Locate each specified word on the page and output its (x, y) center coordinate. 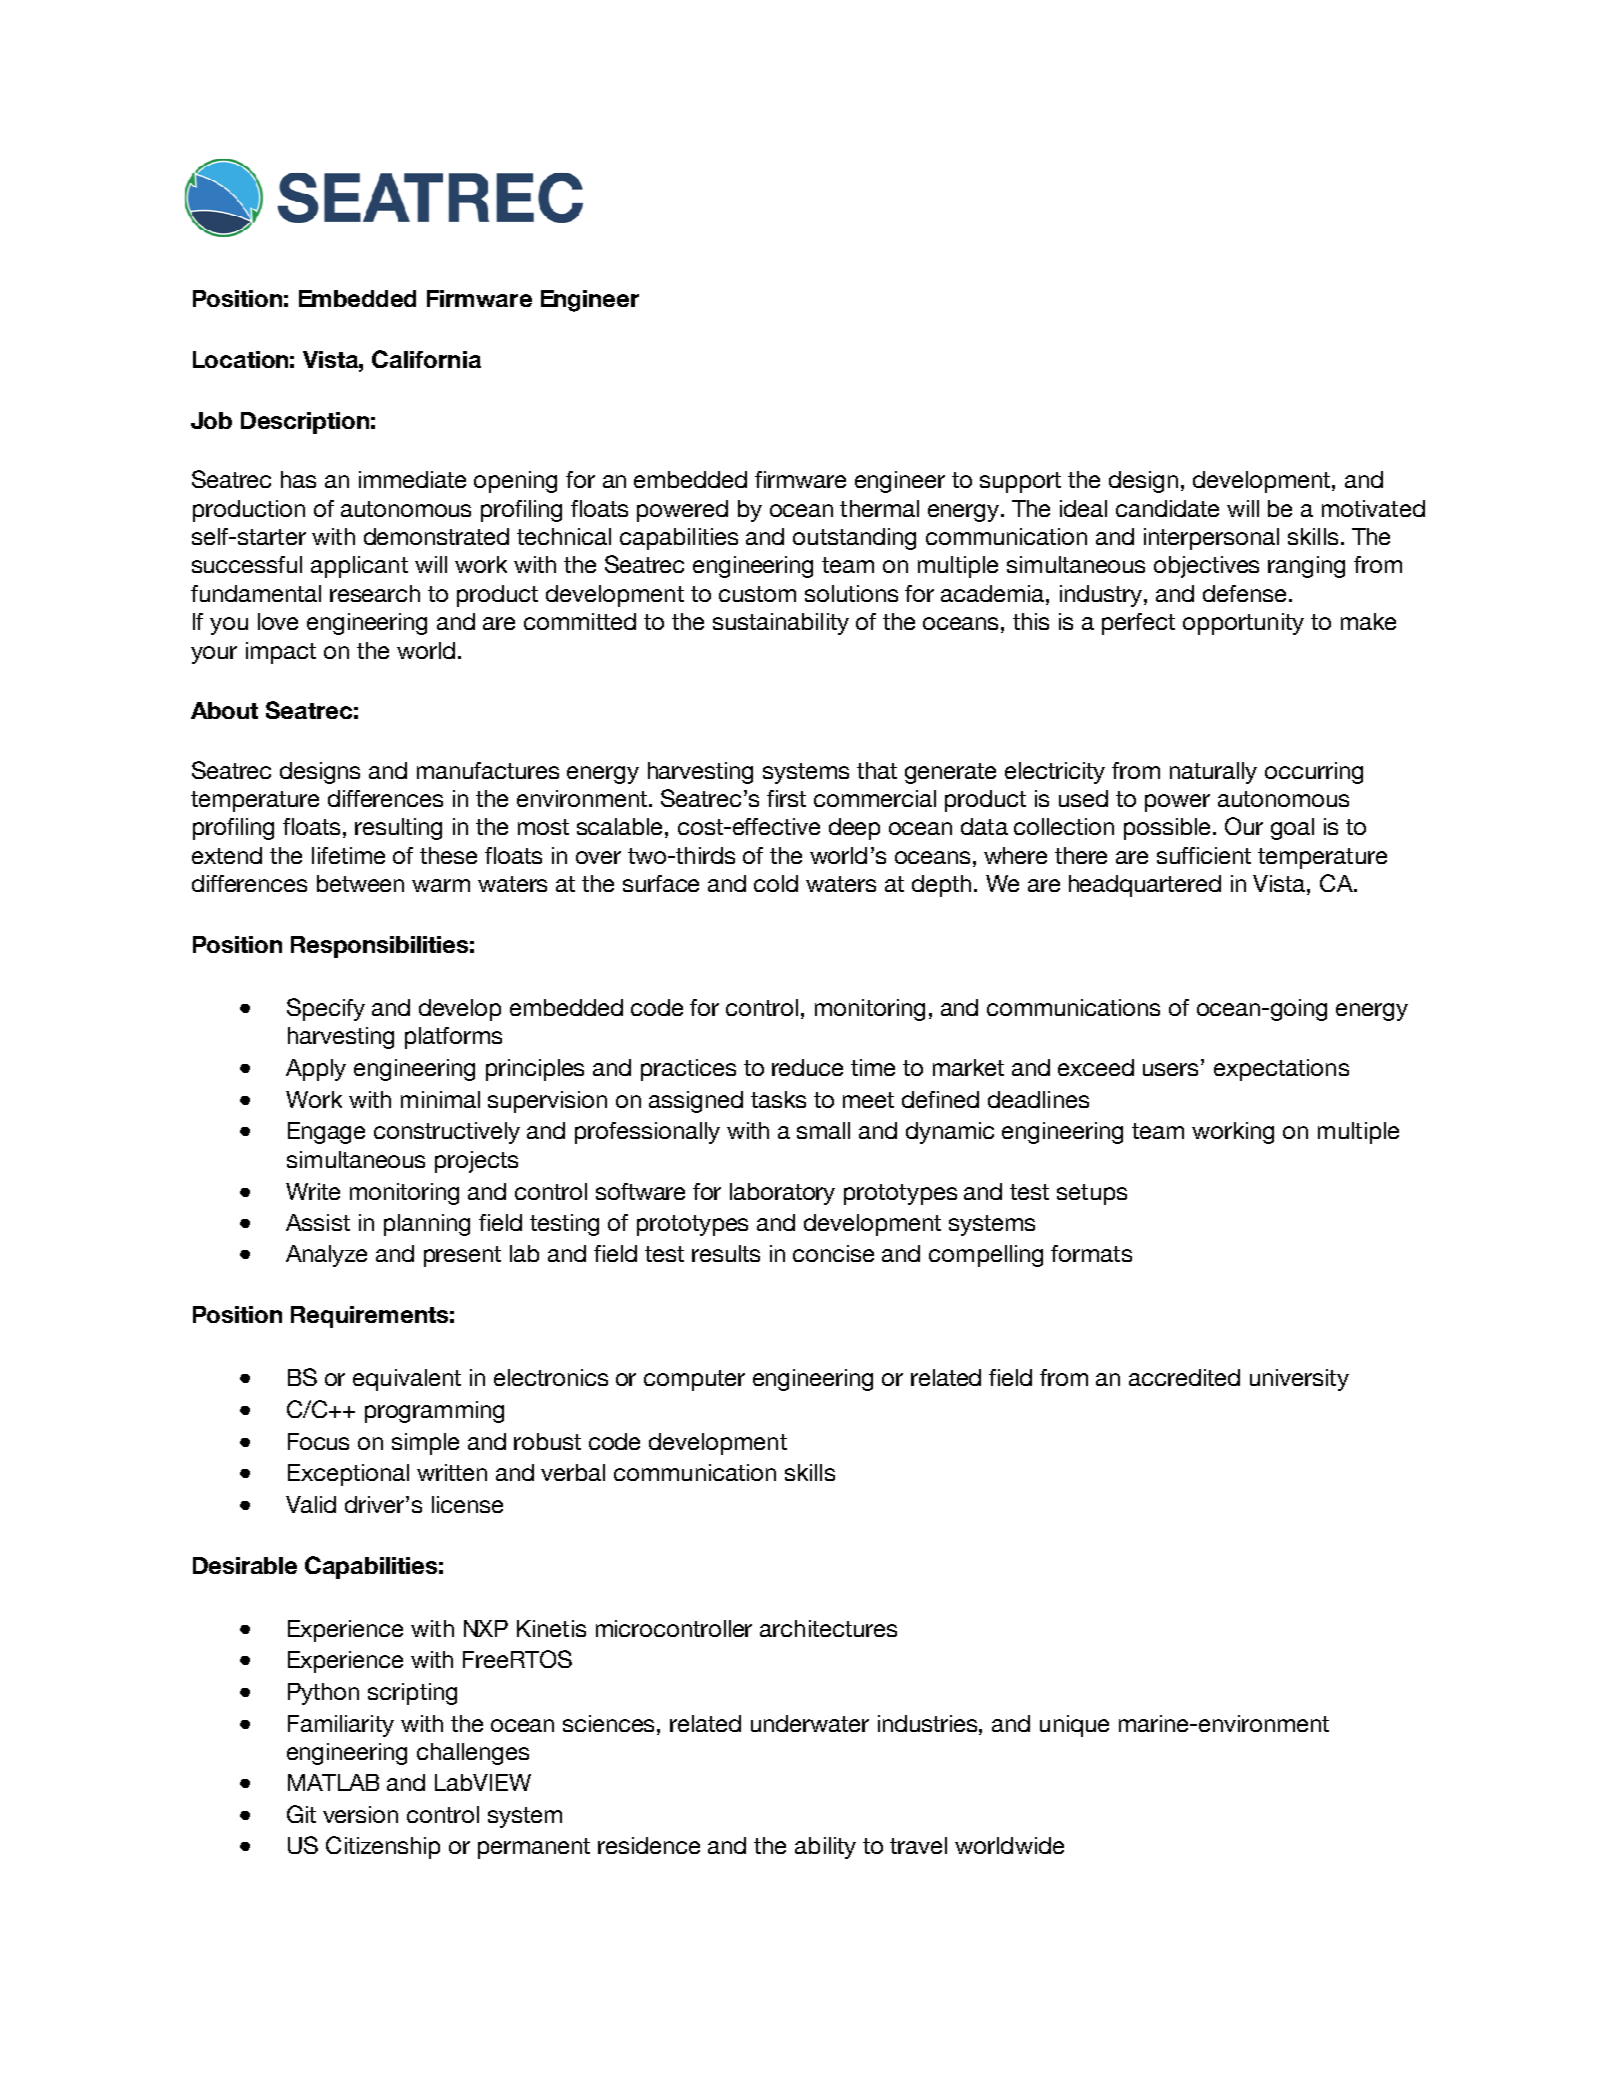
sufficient (1204, 855)
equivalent (407, 1380)
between (360, 883)
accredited (1184, 1377)
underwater (810, 1723)
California (426, 359)
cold (776, 883)
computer (694, 1380)
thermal (879, 508)
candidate (1167, 508)
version (360, 1814)
